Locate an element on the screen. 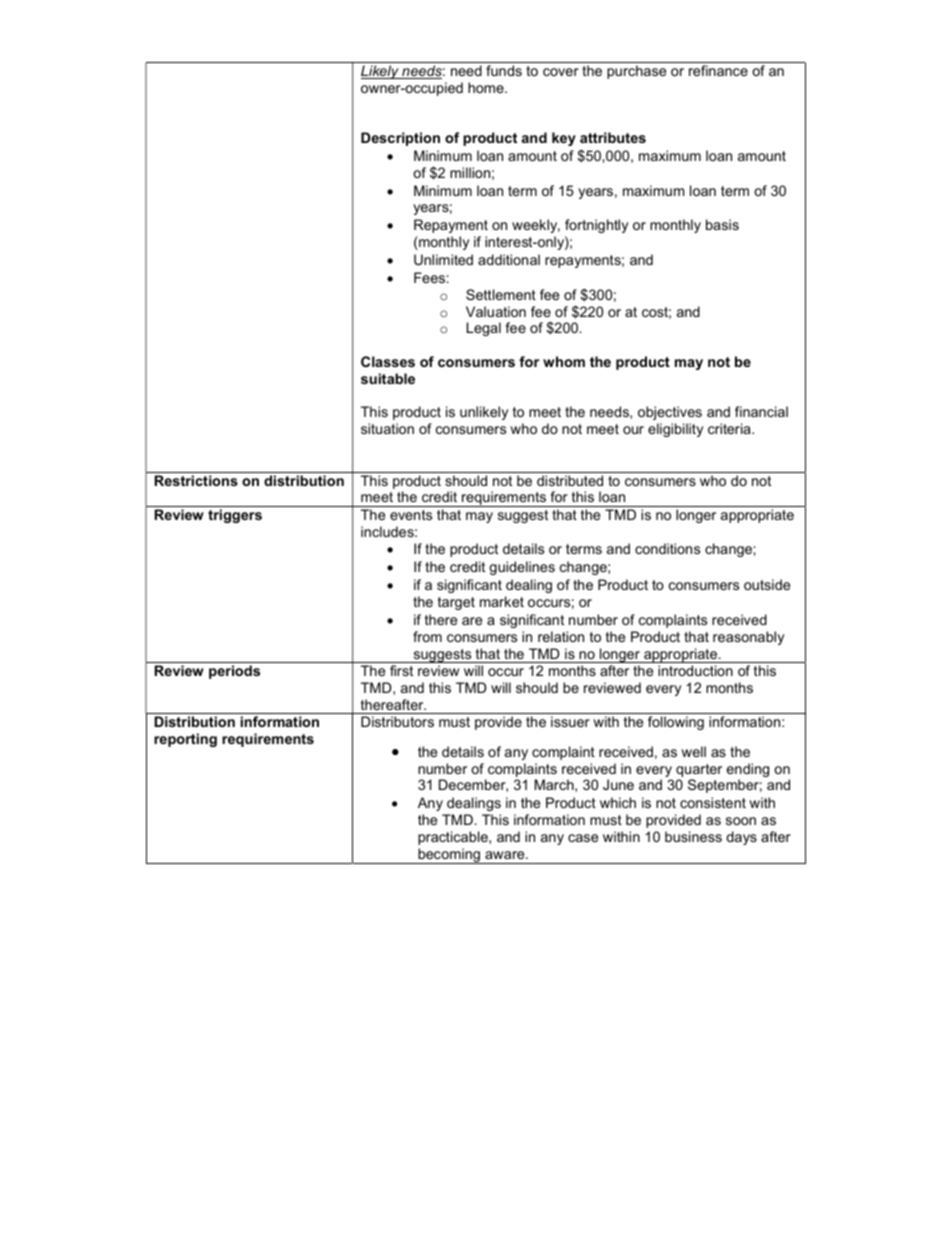 The image size is (952, 1233). Legal is located at coordinates (484, 329).
